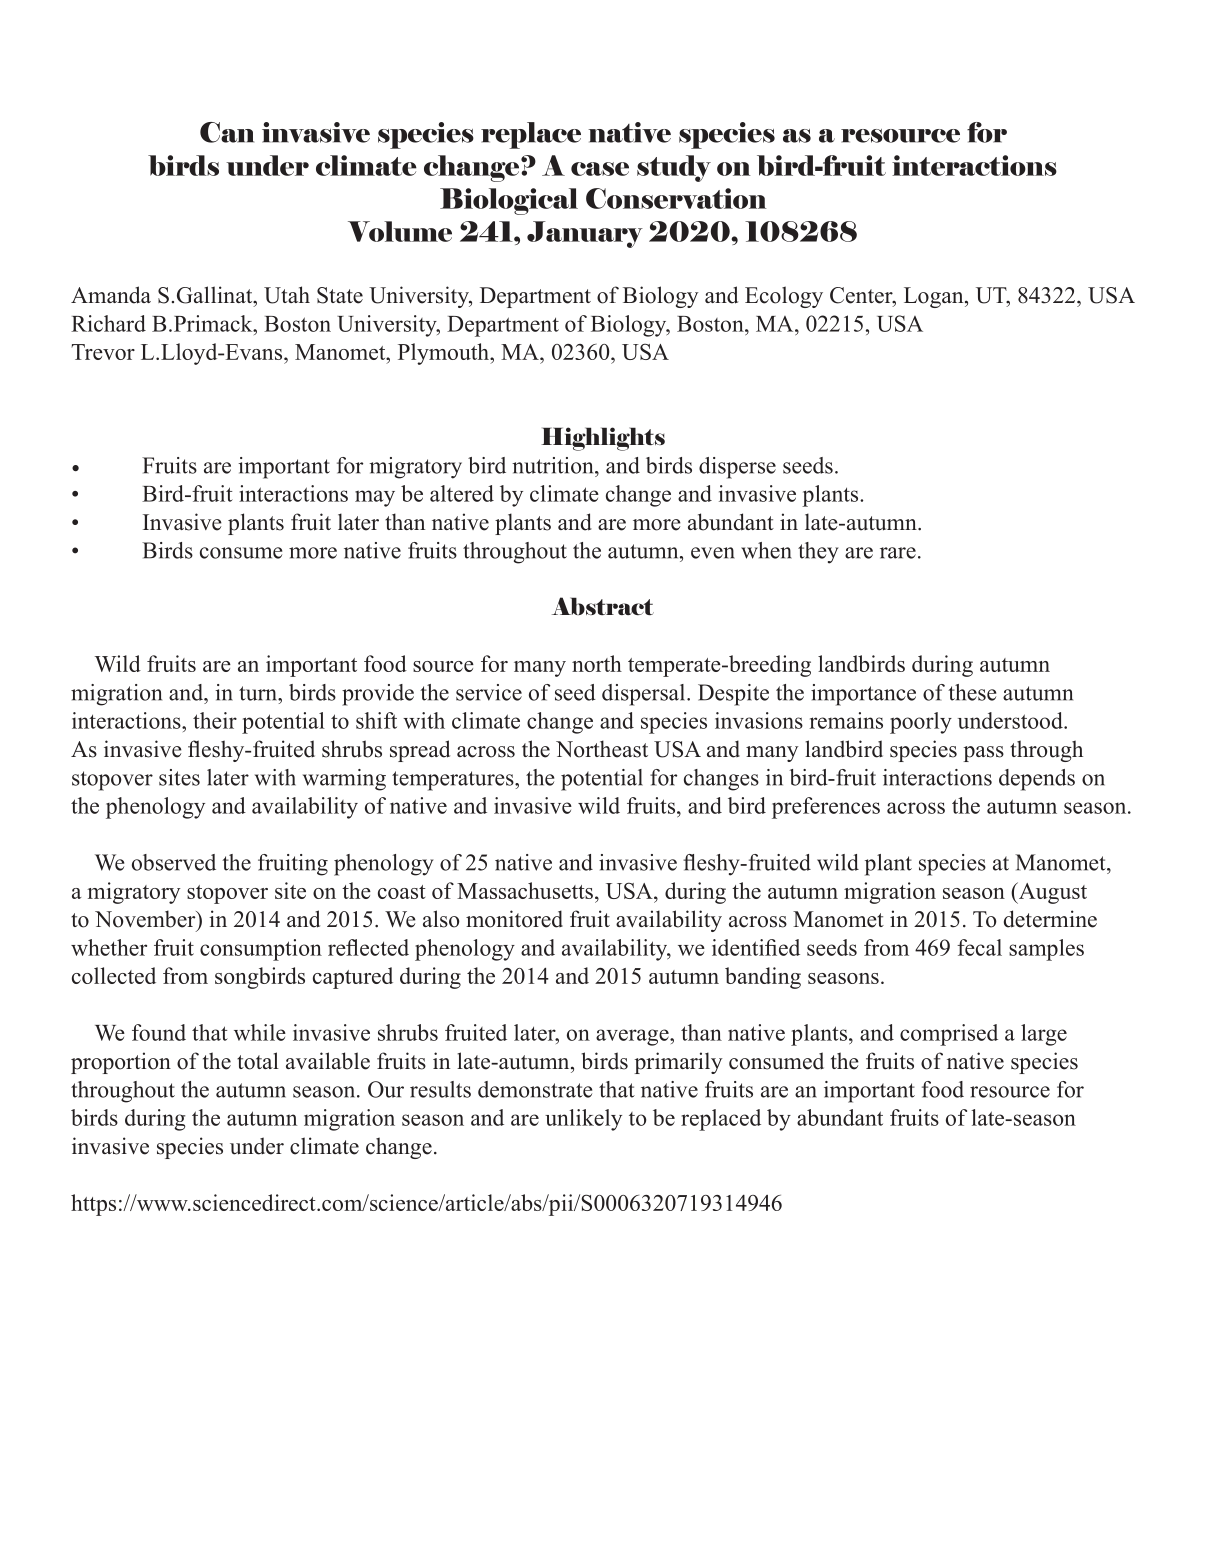  I want to click on Can, so click(227, 132).
